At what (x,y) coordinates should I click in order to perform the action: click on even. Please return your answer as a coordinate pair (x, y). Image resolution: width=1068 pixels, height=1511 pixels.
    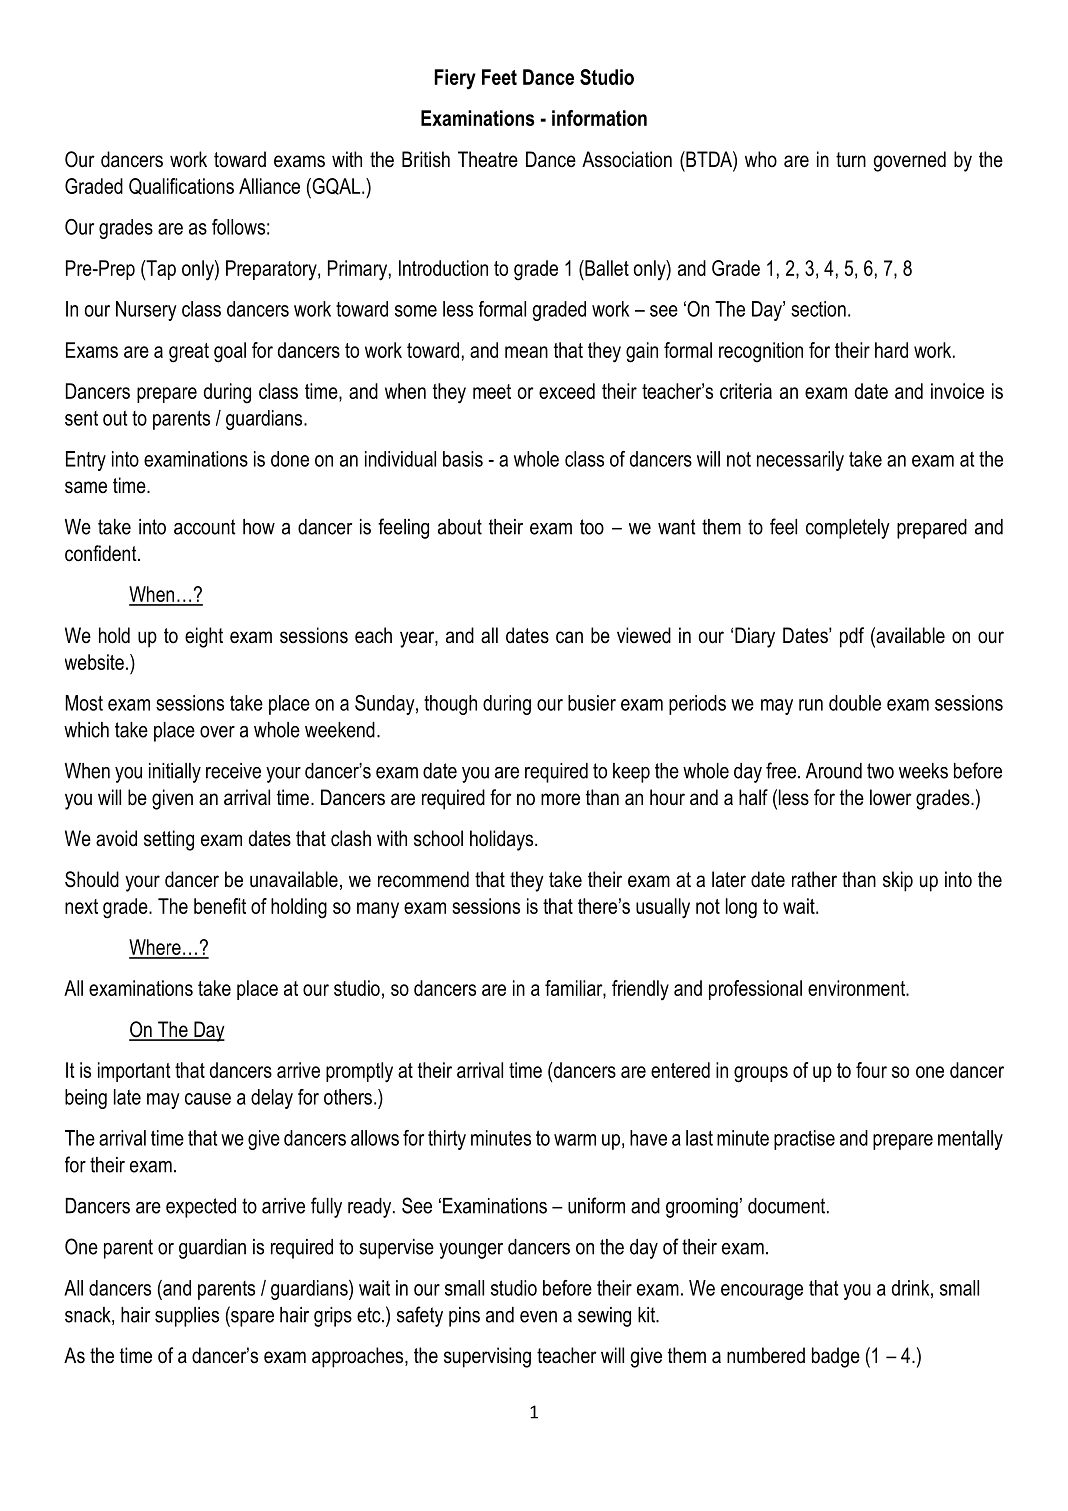
    Looking at the image, I should click on (538, 1317).
